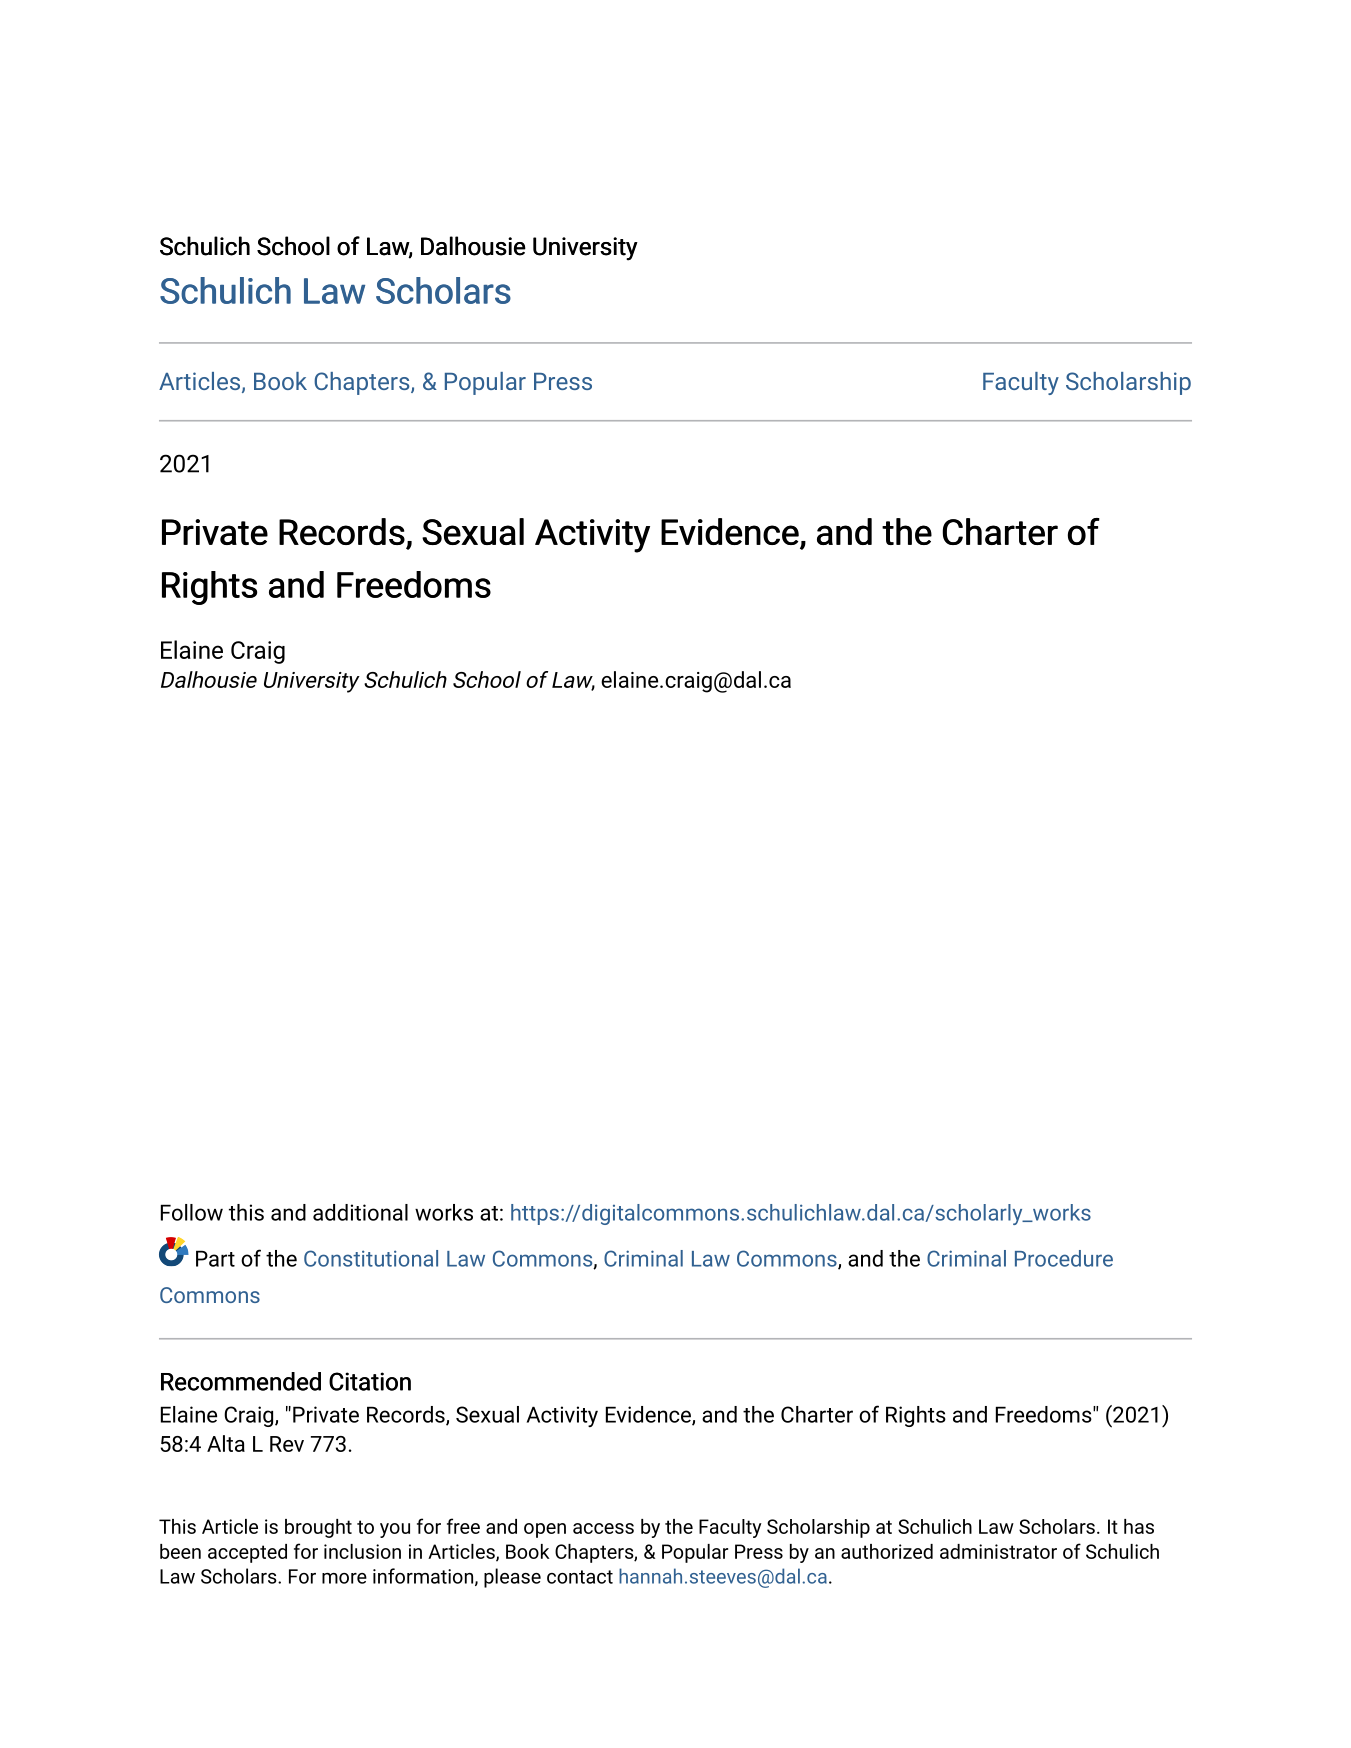 Image resolution: width=1351 pixels, height=1748 pixels. Describe the element at coordinates (318, 1528) in the page. I see `brought` at that location.
